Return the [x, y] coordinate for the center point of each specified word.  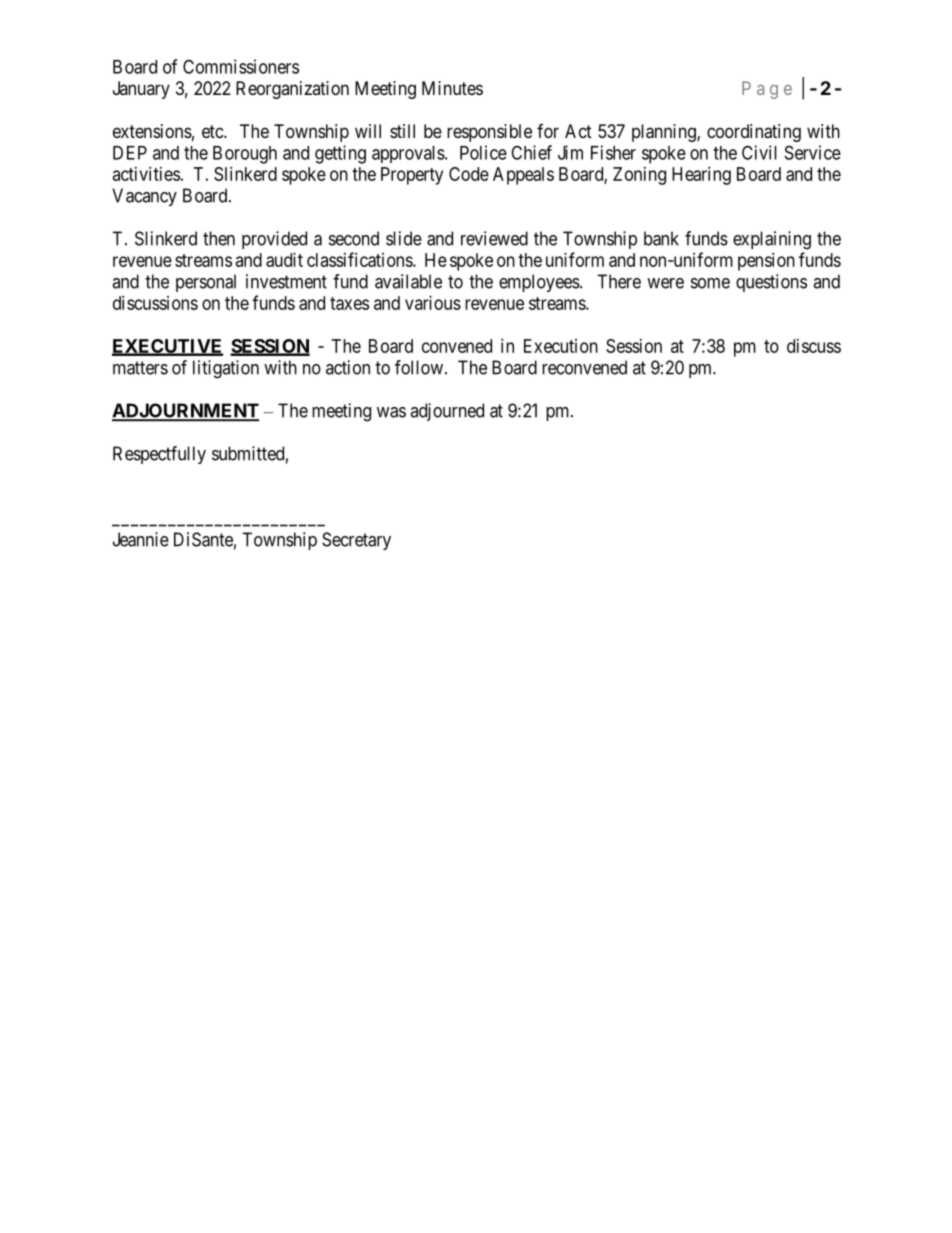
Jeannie [141, 539]
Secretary [356, 541]
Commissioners [241, 66]
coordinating [754, 133]
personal [206, 283]
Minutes [452, 88]
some [710, 283]
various [433, 303]
